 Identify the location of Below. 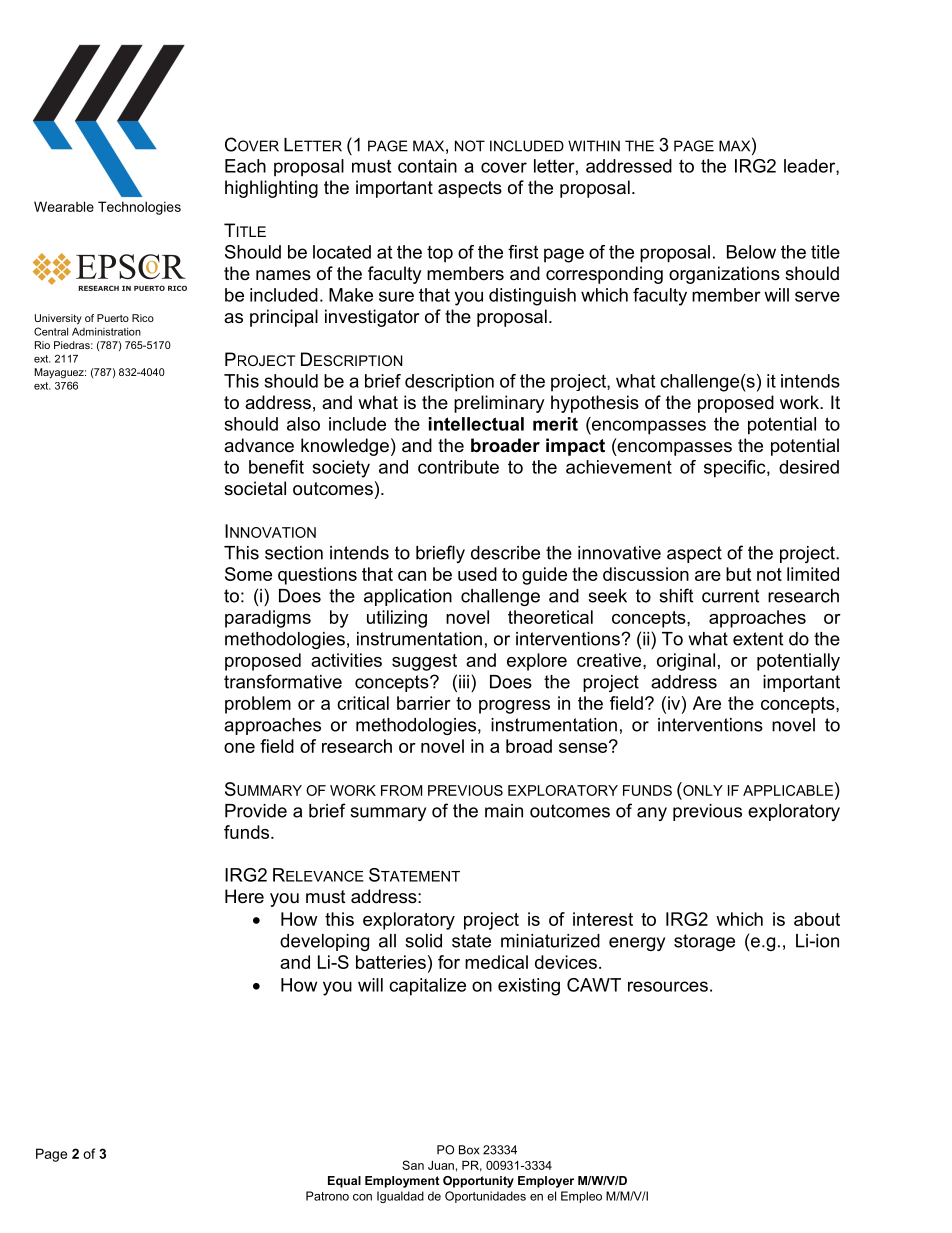
(751, 252).
